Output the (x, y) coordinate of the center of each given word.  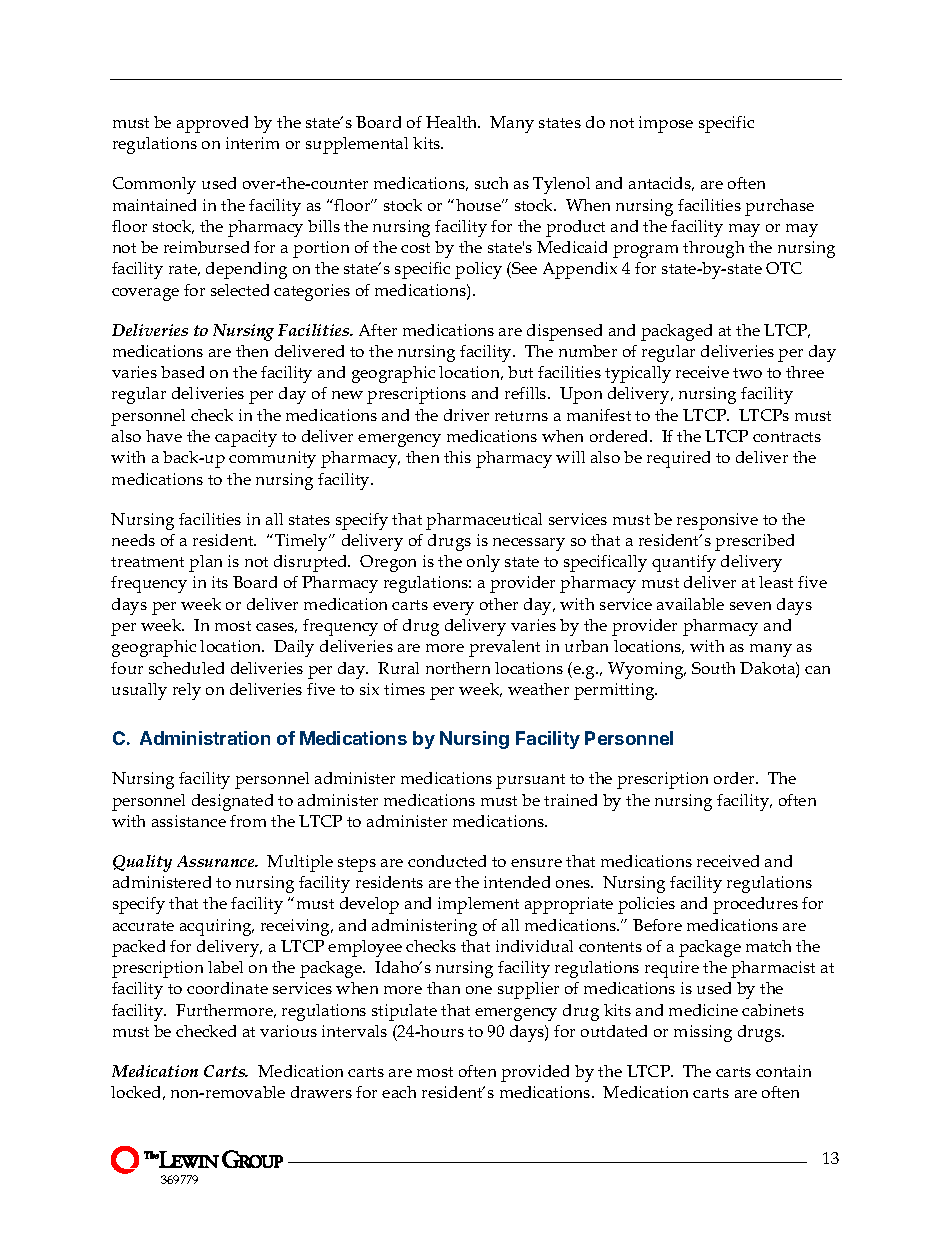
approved (212, 124)
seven (750, 606)
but (520, 372)
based (182, 372)
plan (205, 563)
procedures (755, 905)
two (747, 373)
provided (535, 1073)
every (453, 608)
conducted (447, 861)
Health (453, 122)
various (288, 1031)
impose (666, 124)
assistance (189, 821)
